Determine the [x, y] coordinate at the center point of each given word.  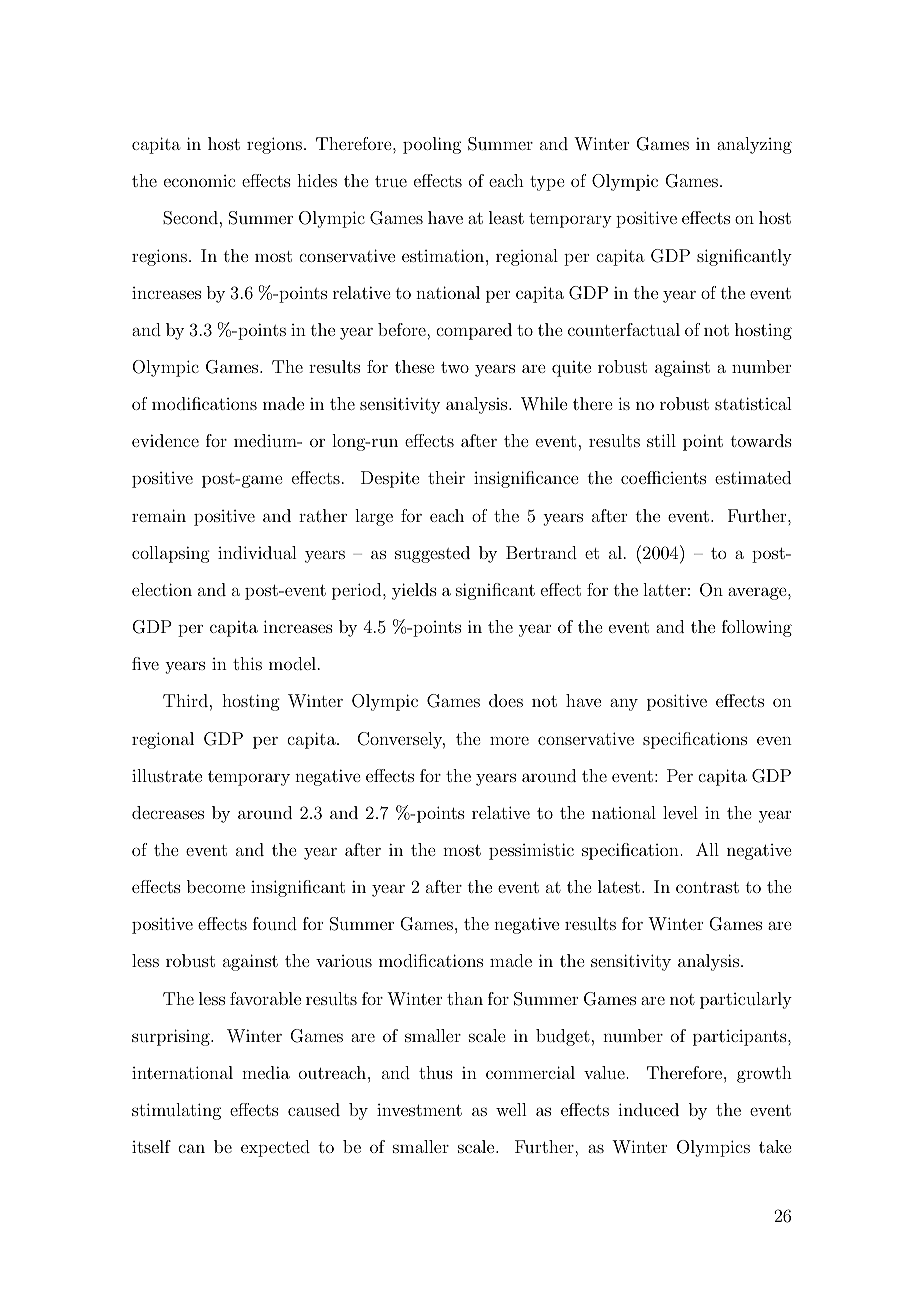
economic [199, 181]
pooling [432, 145]
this [247, 663]
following [757, 628]
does [506, 700]
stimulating [176, 1111]
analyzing [754, 145]
